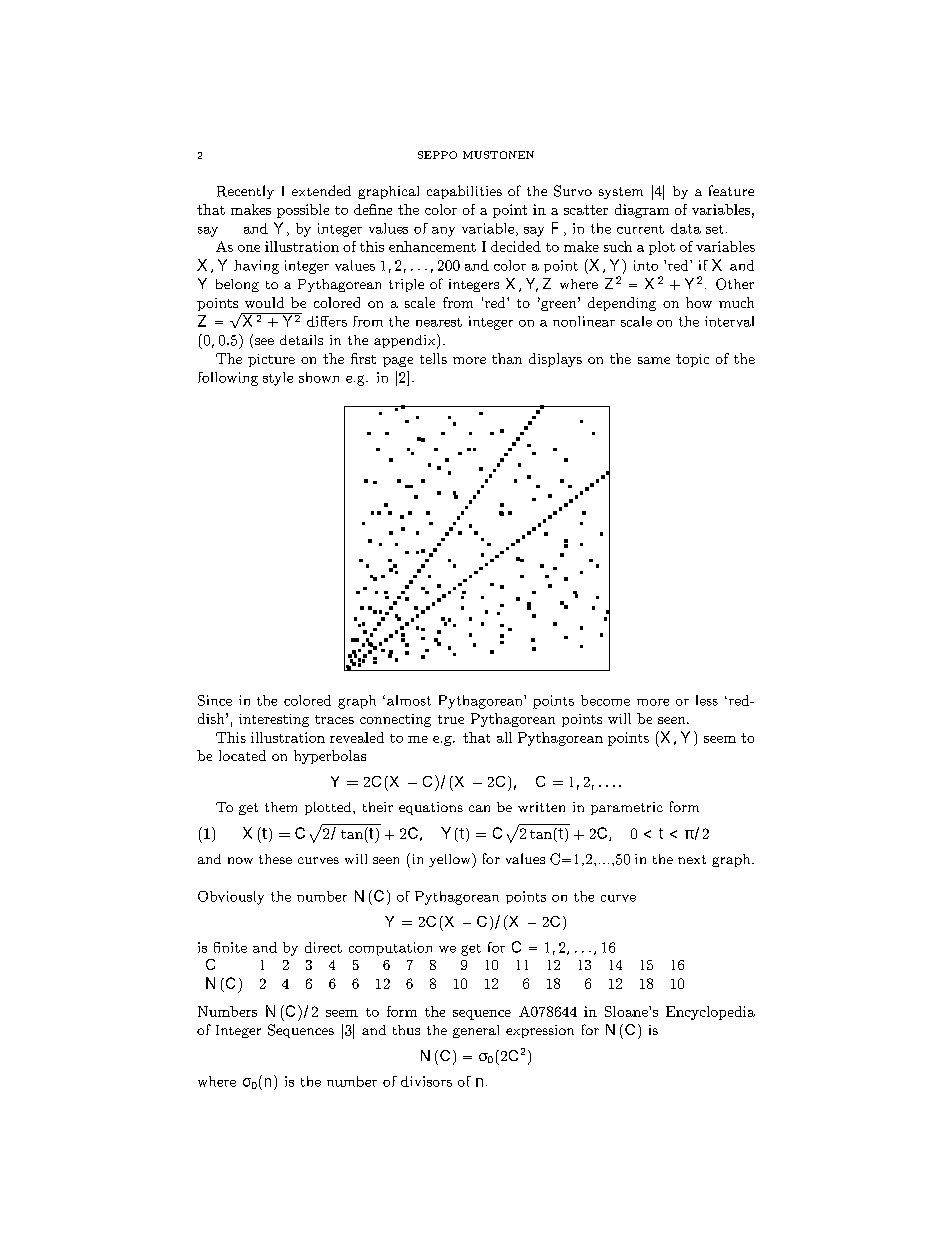 The width and height of the screenshot is (952, 1233). I want to click on topic, so click(692, 360).
